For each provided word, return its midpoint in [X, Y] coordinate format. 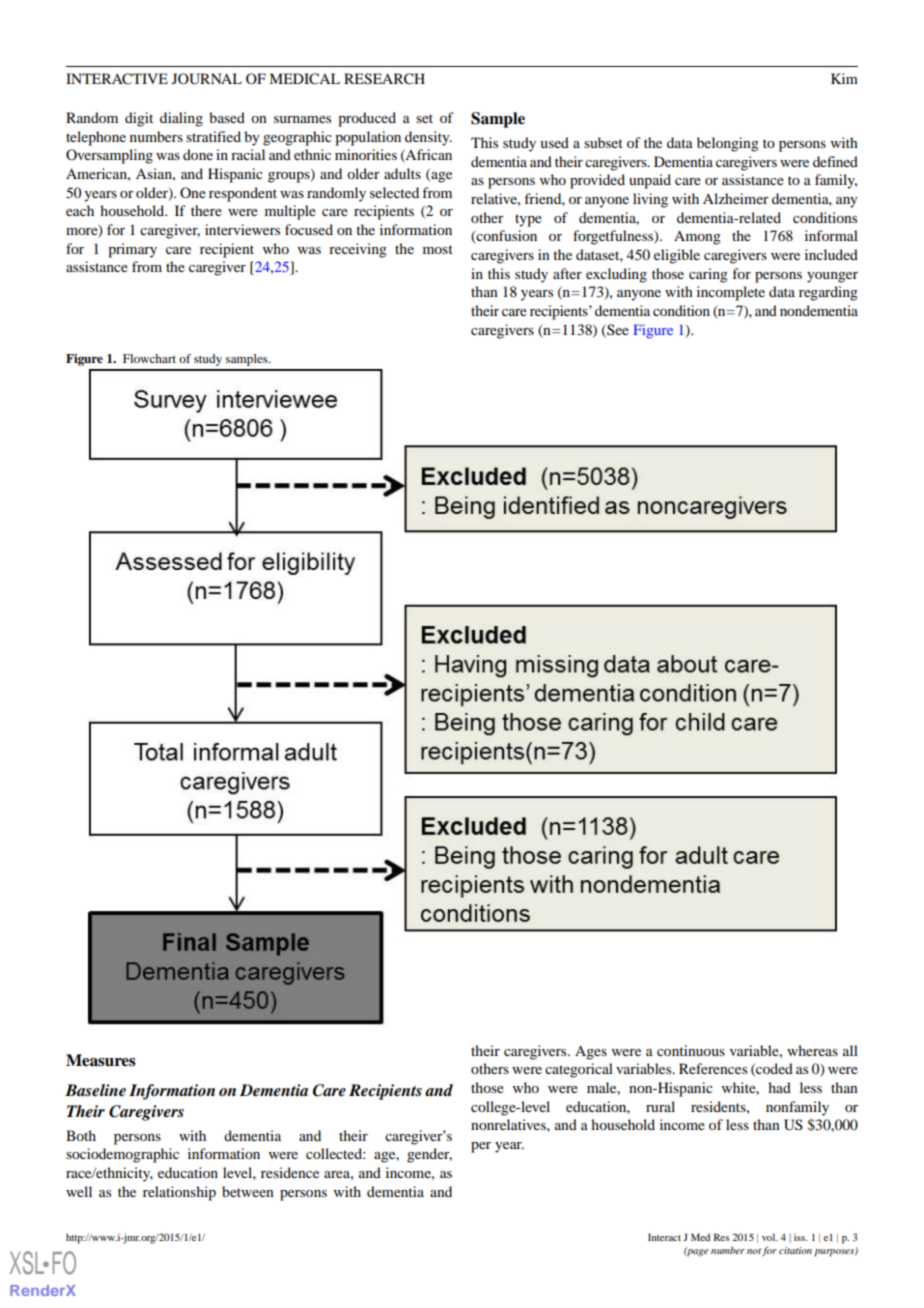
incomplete [731, 293]
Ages [591, 1052]
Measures [101, 1060]
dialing [181, 119]
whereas [812, 1050]
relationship [179, 1193]
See [617, 330]
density [428, 138]
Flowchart [149, 358]
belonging [728, 144]
